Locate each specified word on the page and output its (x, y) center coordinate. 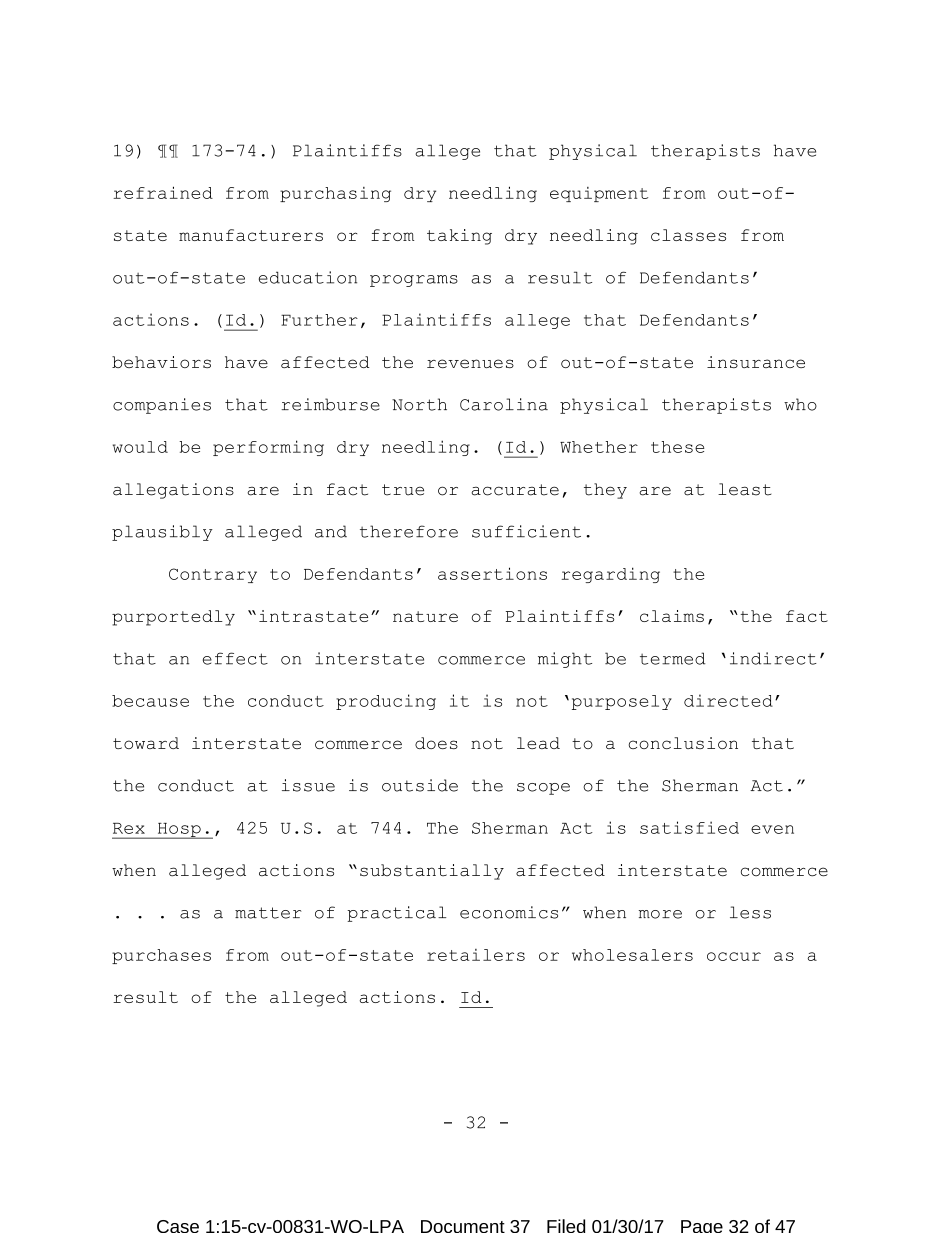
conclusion (683, 743)
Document (463, 1226)
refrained (163, 192)
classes (688, 235)
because (150, 701)
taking (459, 237)
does (436, 743)
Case (178, 1226)
